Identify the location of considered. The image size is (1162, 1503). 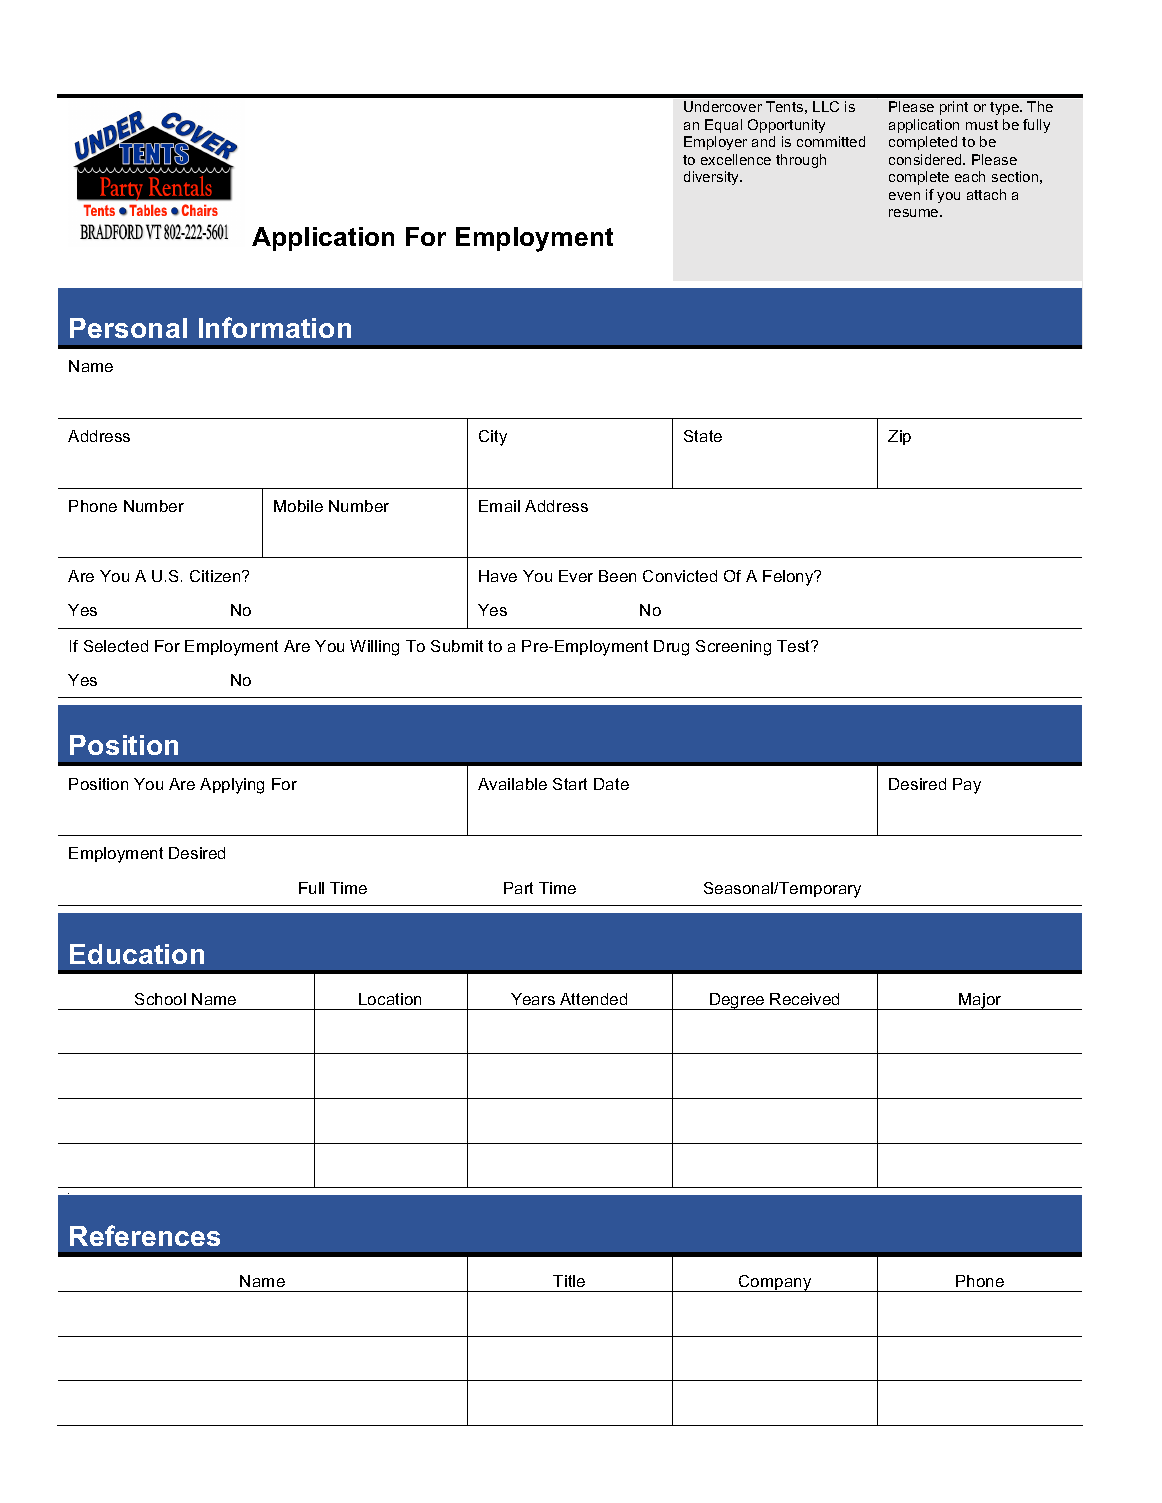
(926, 159).
